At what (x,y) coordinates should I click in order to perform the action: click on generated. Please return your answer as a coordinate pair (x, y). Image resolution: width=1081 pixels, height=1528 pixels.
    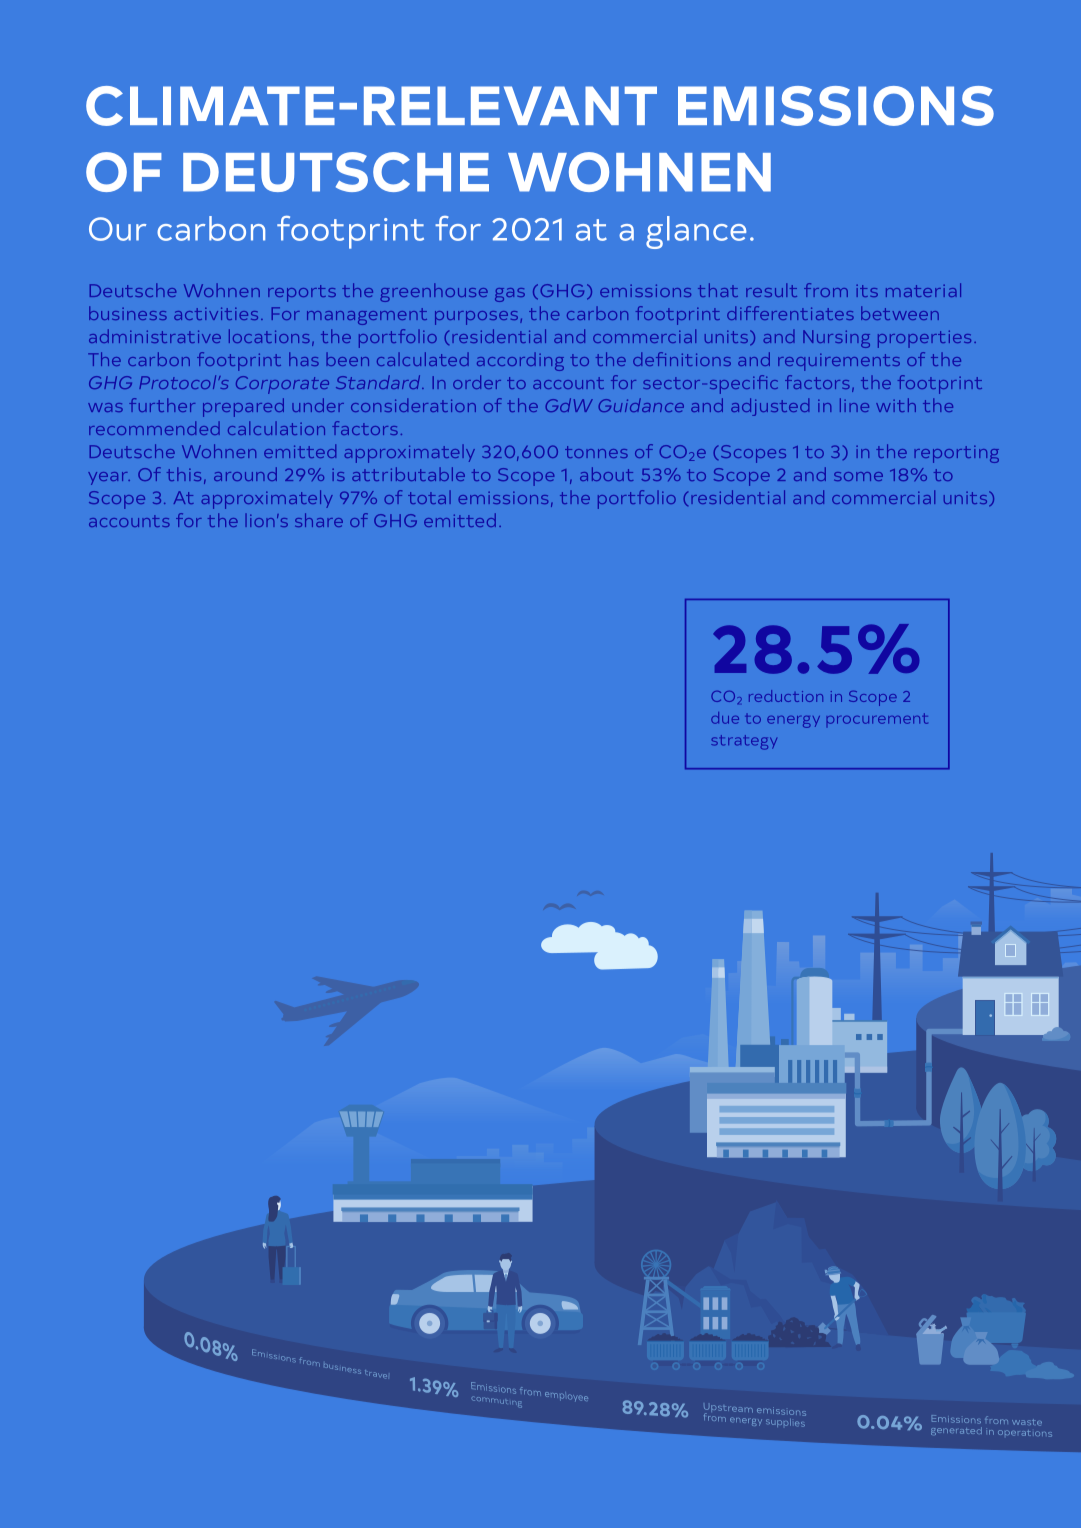
    Looking at the image, I should click on (956, 1431).
